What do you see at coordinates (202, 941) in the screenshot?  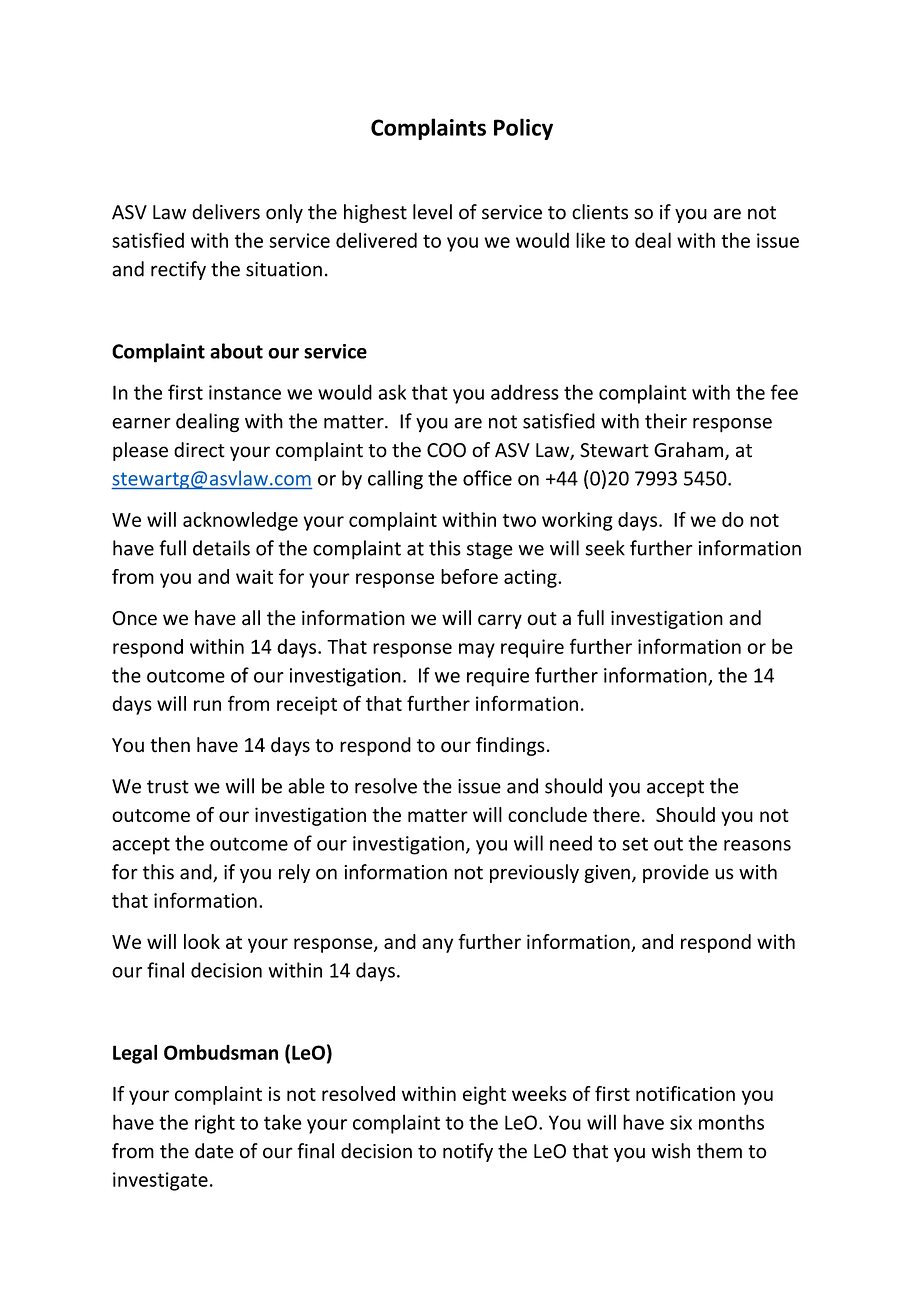 I see `look` at bounding box center [202, 941].
